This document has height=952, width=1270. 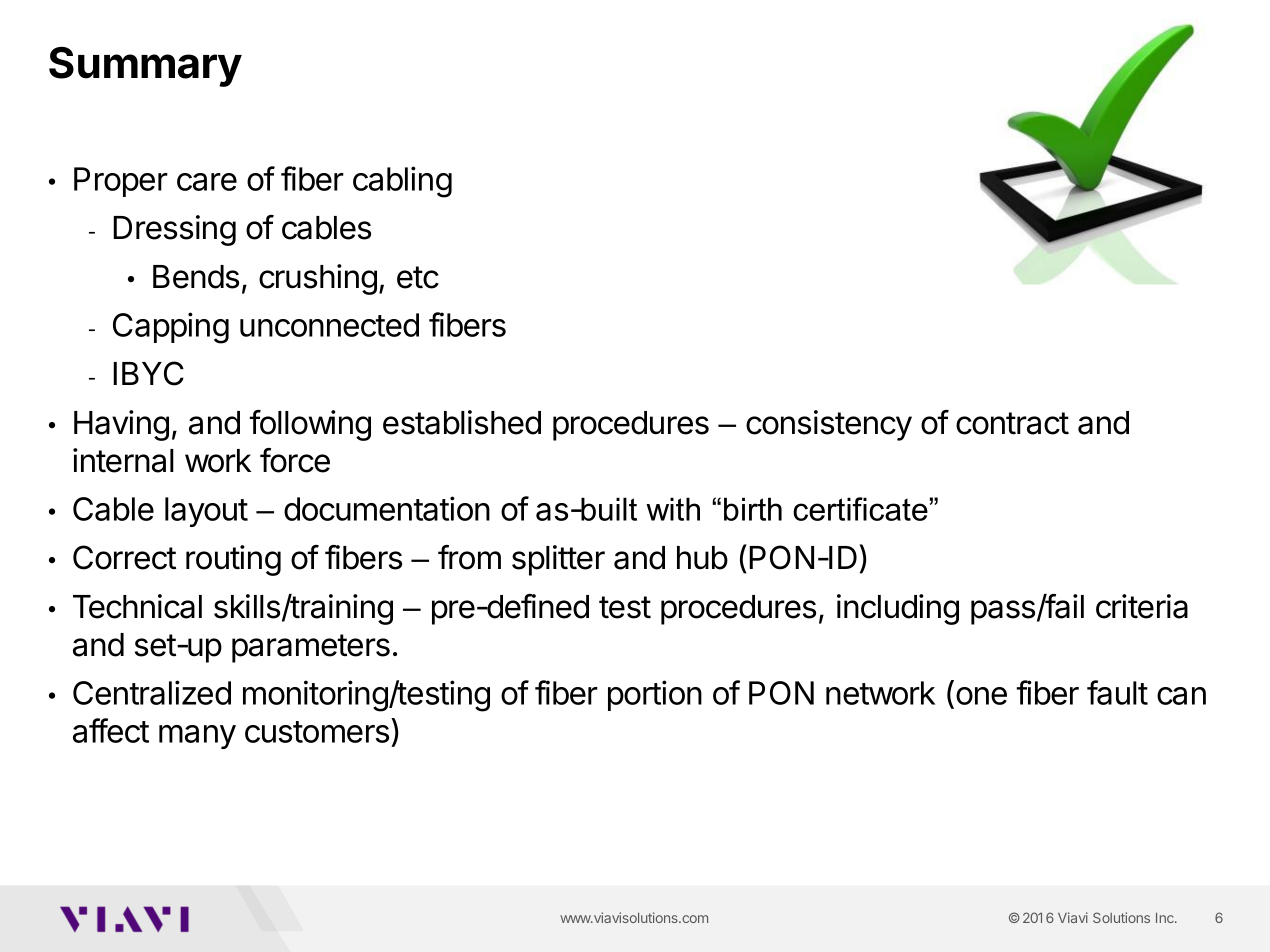 What do you see at coordinates (197, 737) in the document?
I see `many` at bounding box center [197, 737].
